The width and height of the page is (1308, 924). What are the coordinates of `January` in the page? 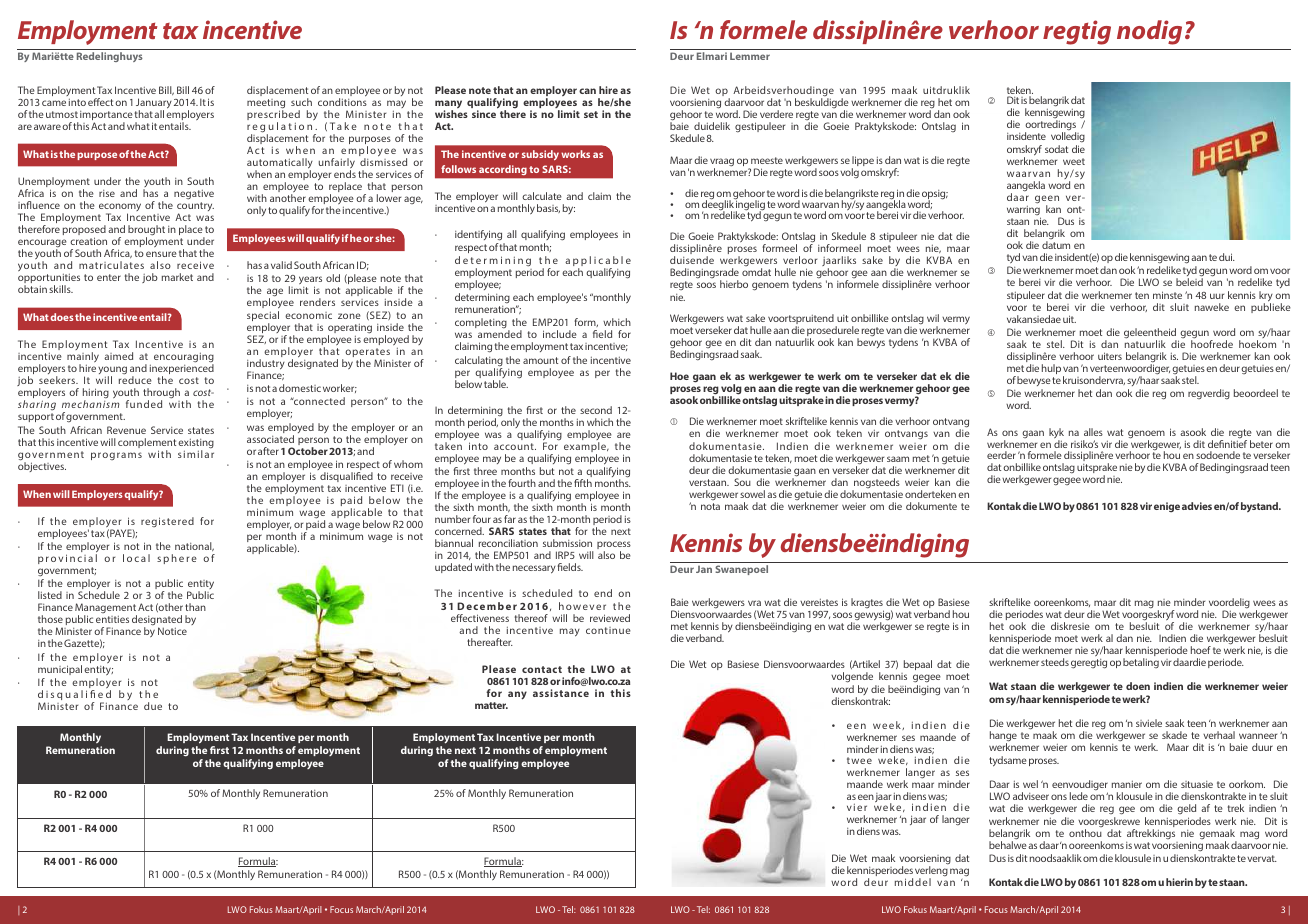 It's located at (154, 104).
